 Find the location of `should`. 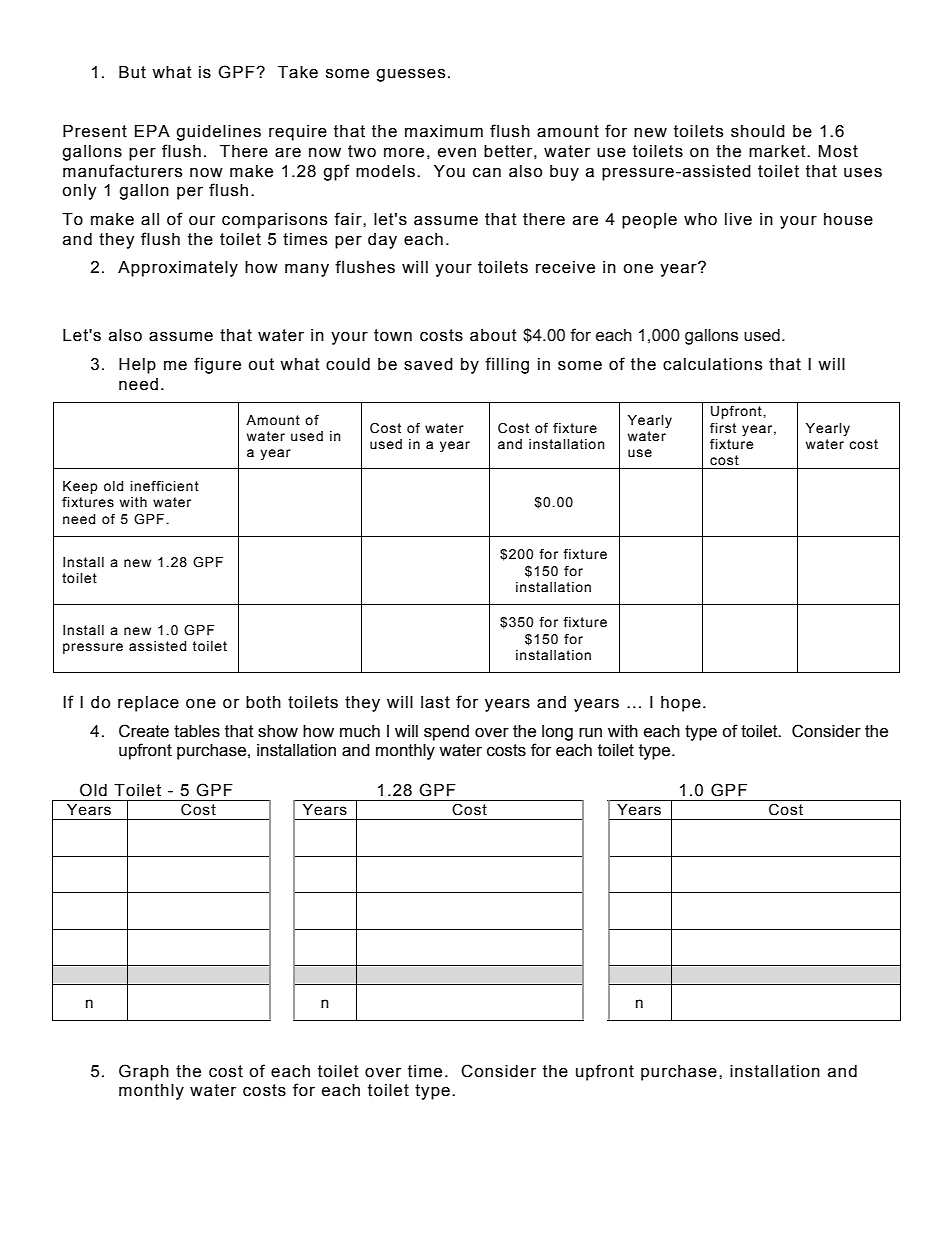

should is located at coordinates (758, 131).
